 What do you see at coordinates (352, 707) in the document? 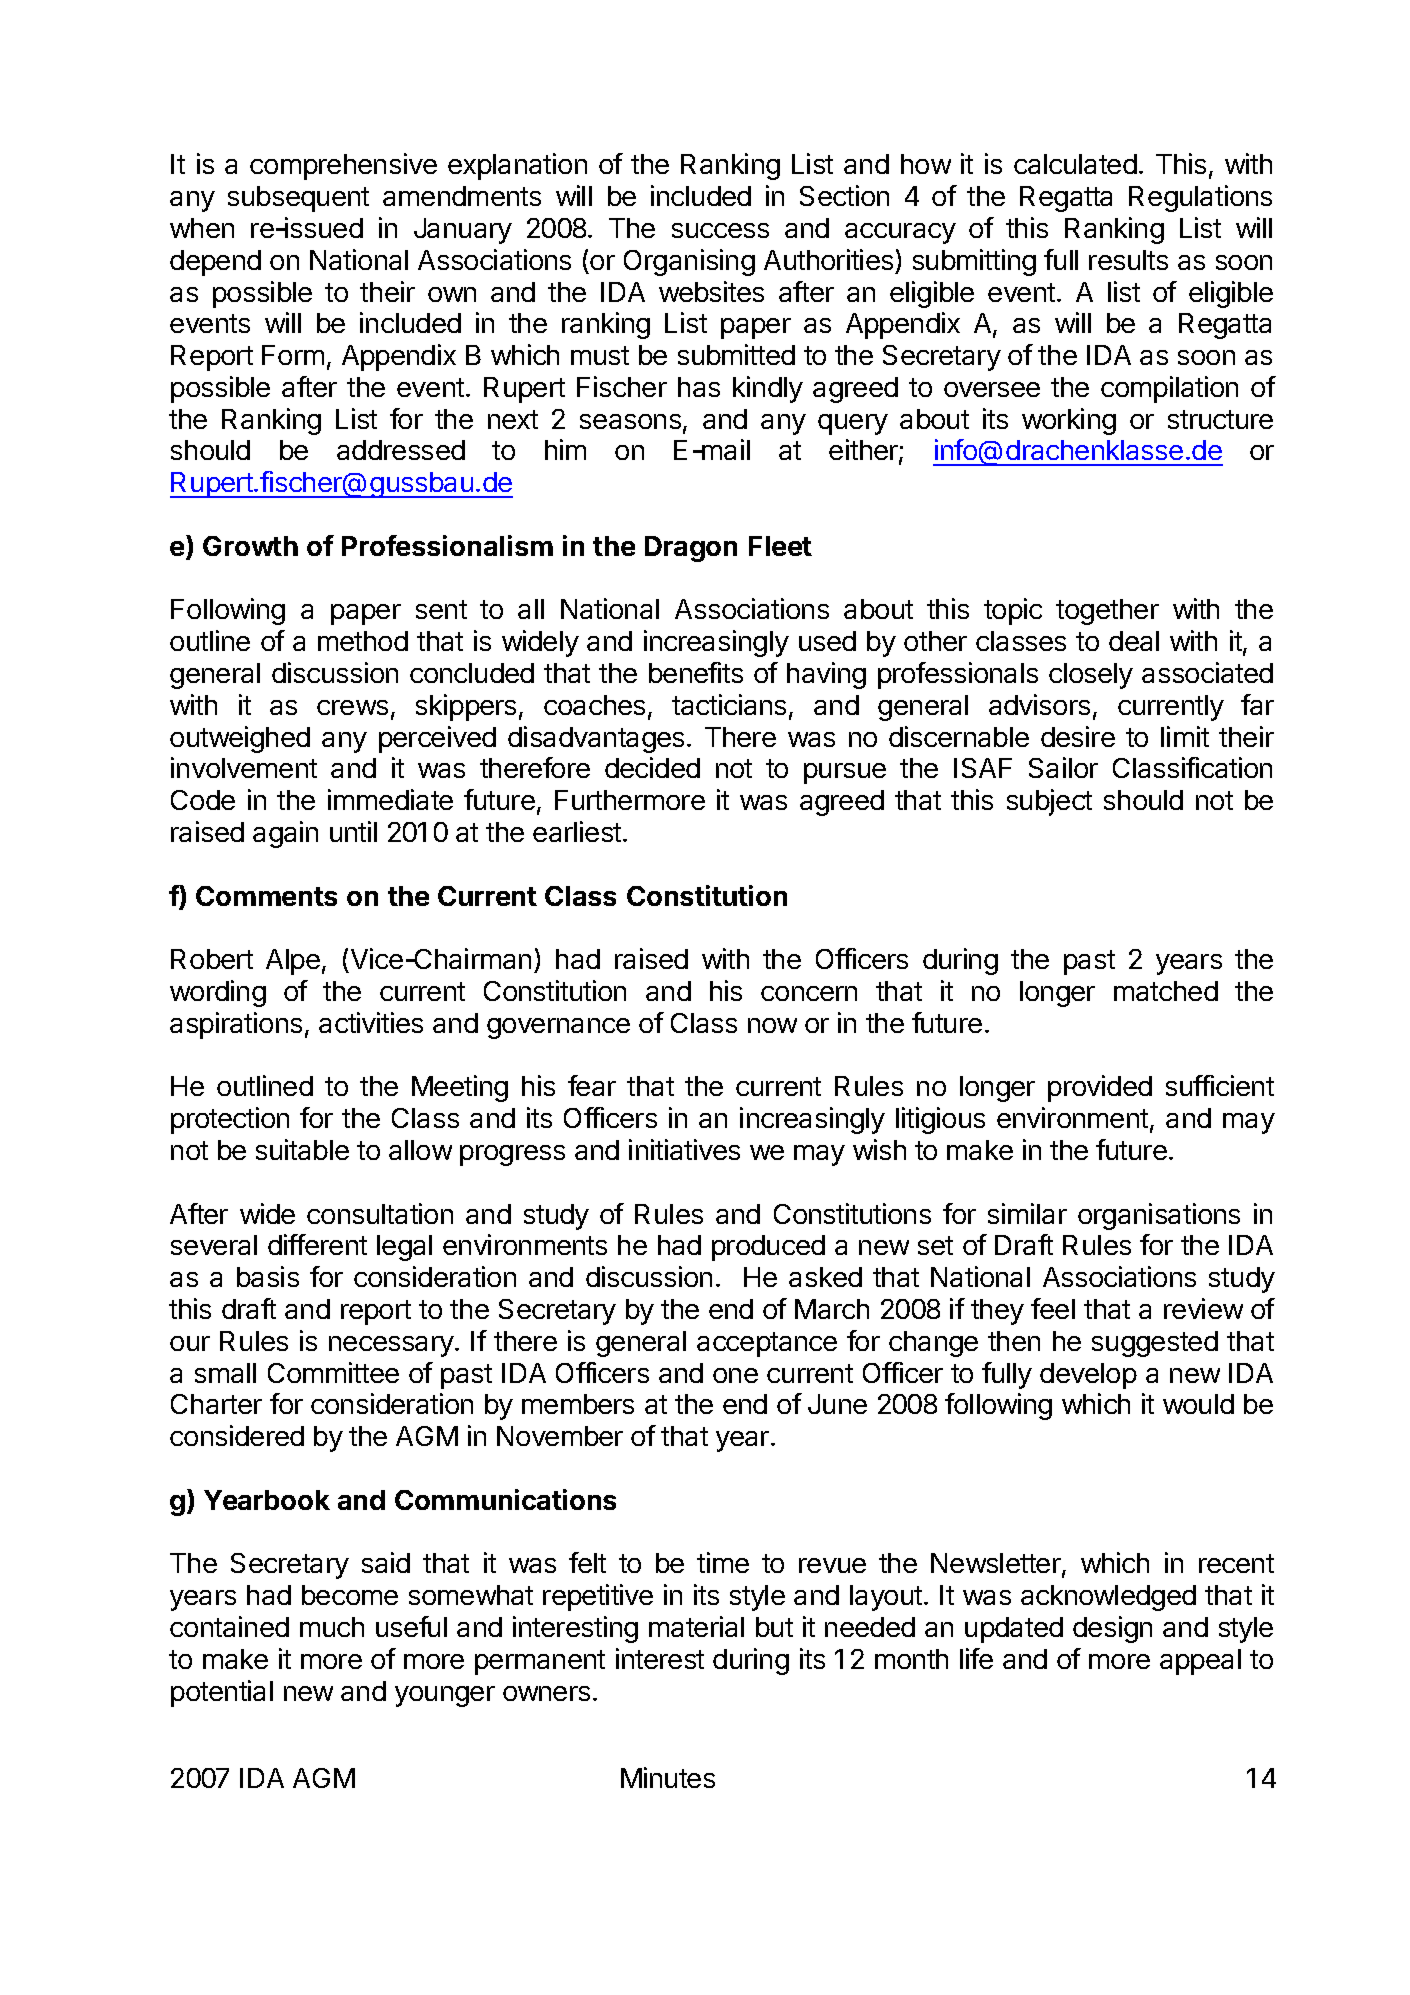
I see `crews` at bounding box center [352, 707].
